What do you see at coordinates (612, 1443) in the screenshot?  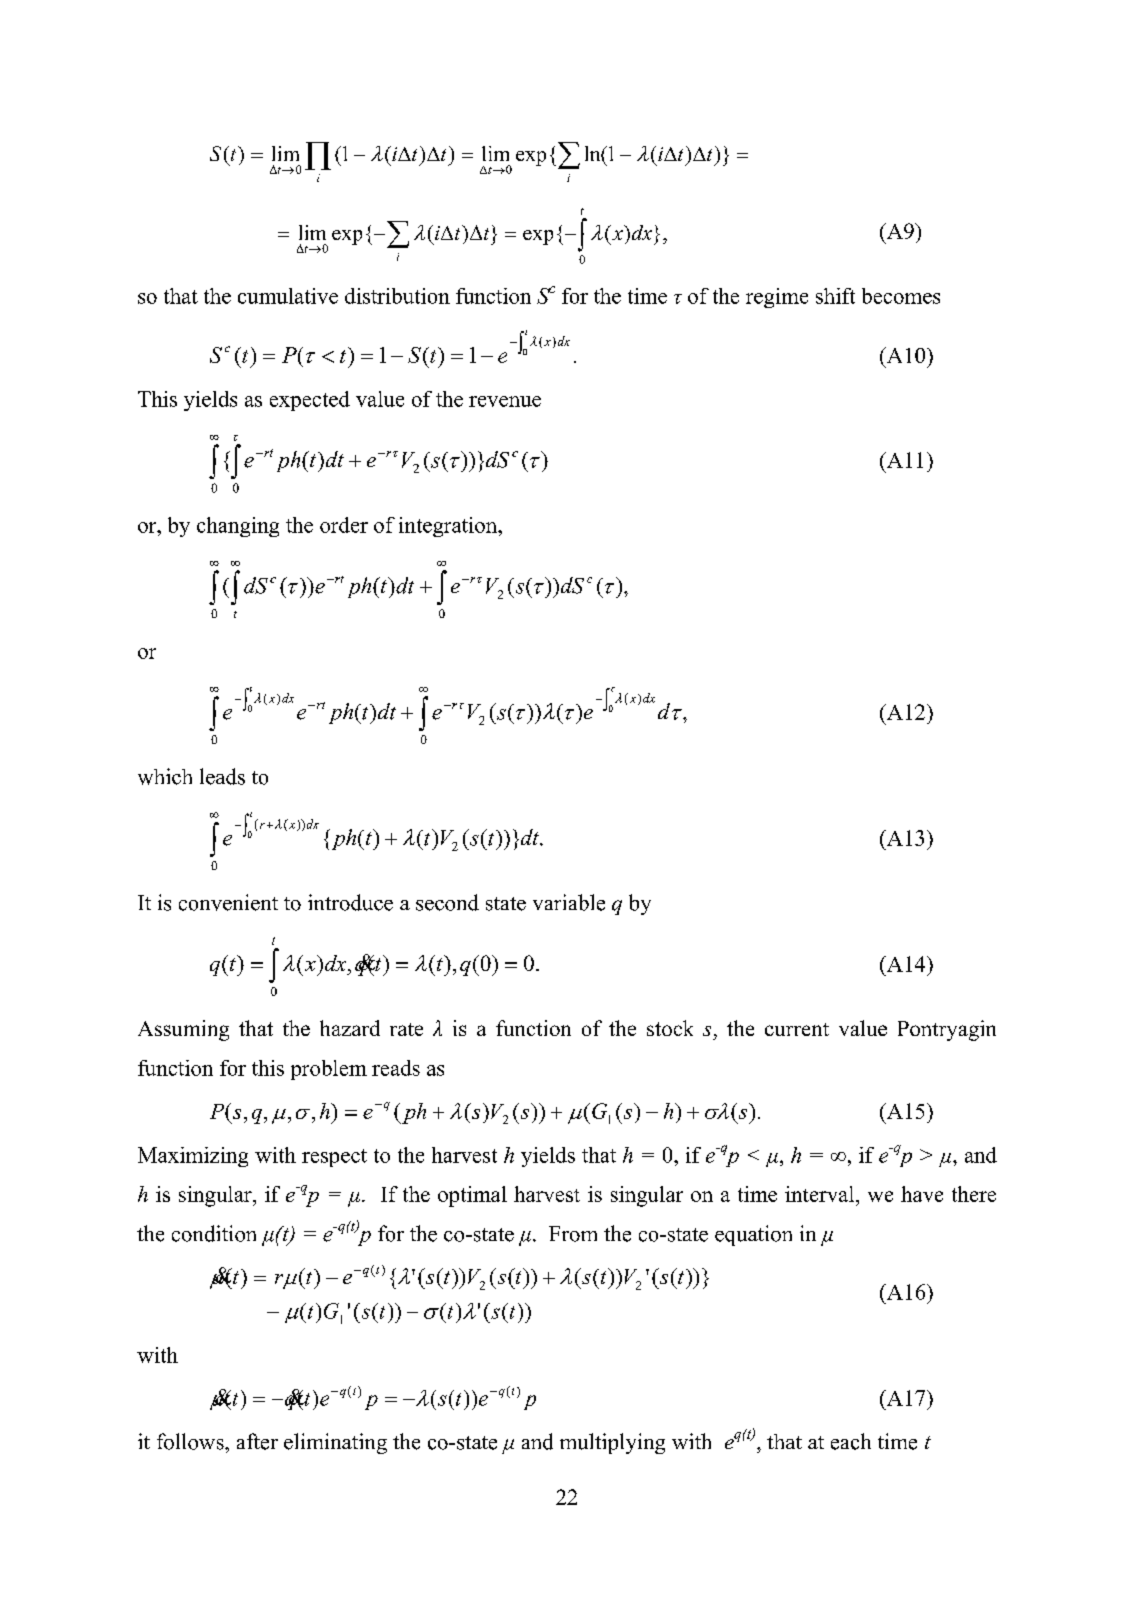 I see `multiplying` at bounding box center [612, 1443].
